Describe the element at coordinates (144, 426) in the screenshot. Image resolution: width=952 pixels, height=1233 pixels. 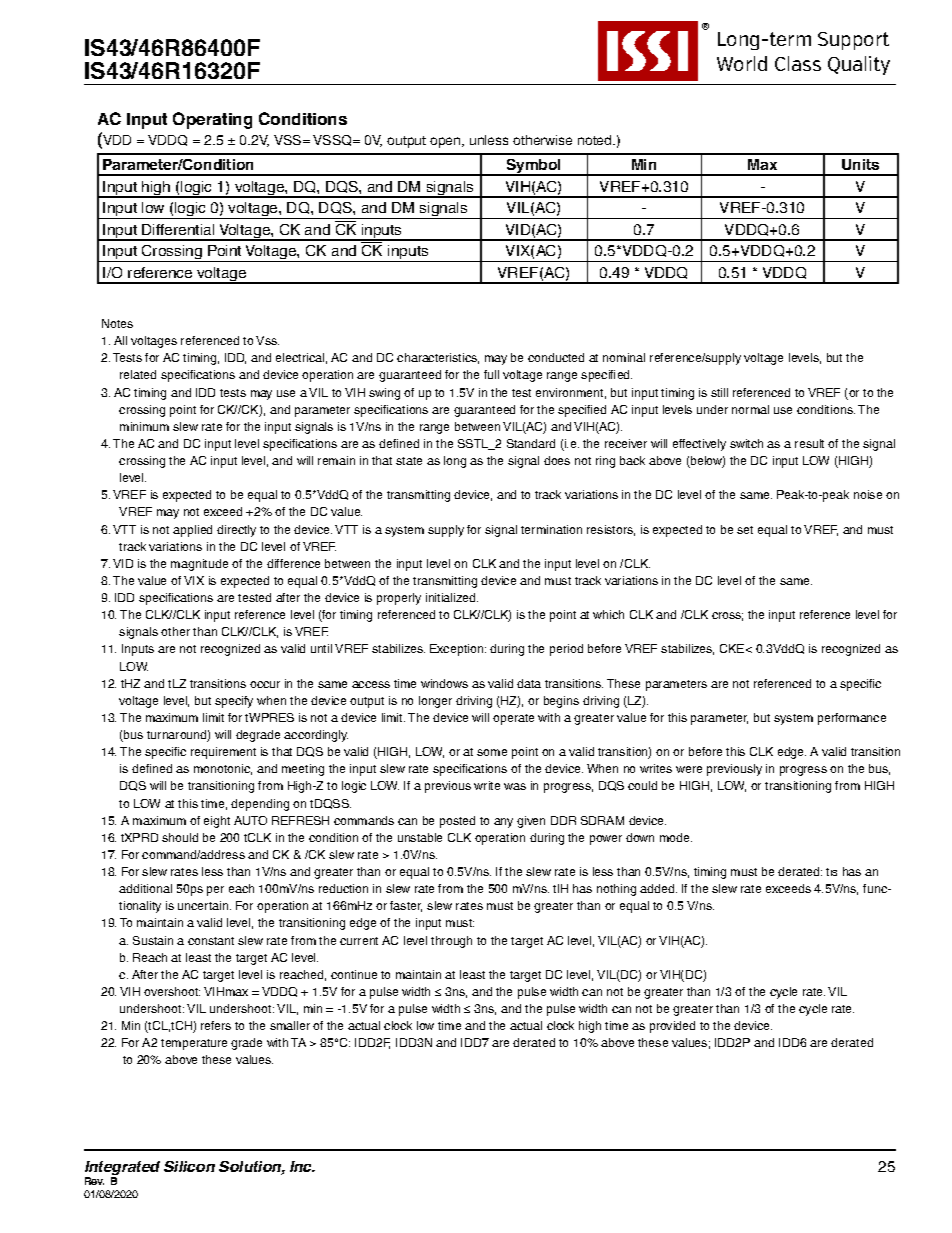
I see `minimum` at that location.
